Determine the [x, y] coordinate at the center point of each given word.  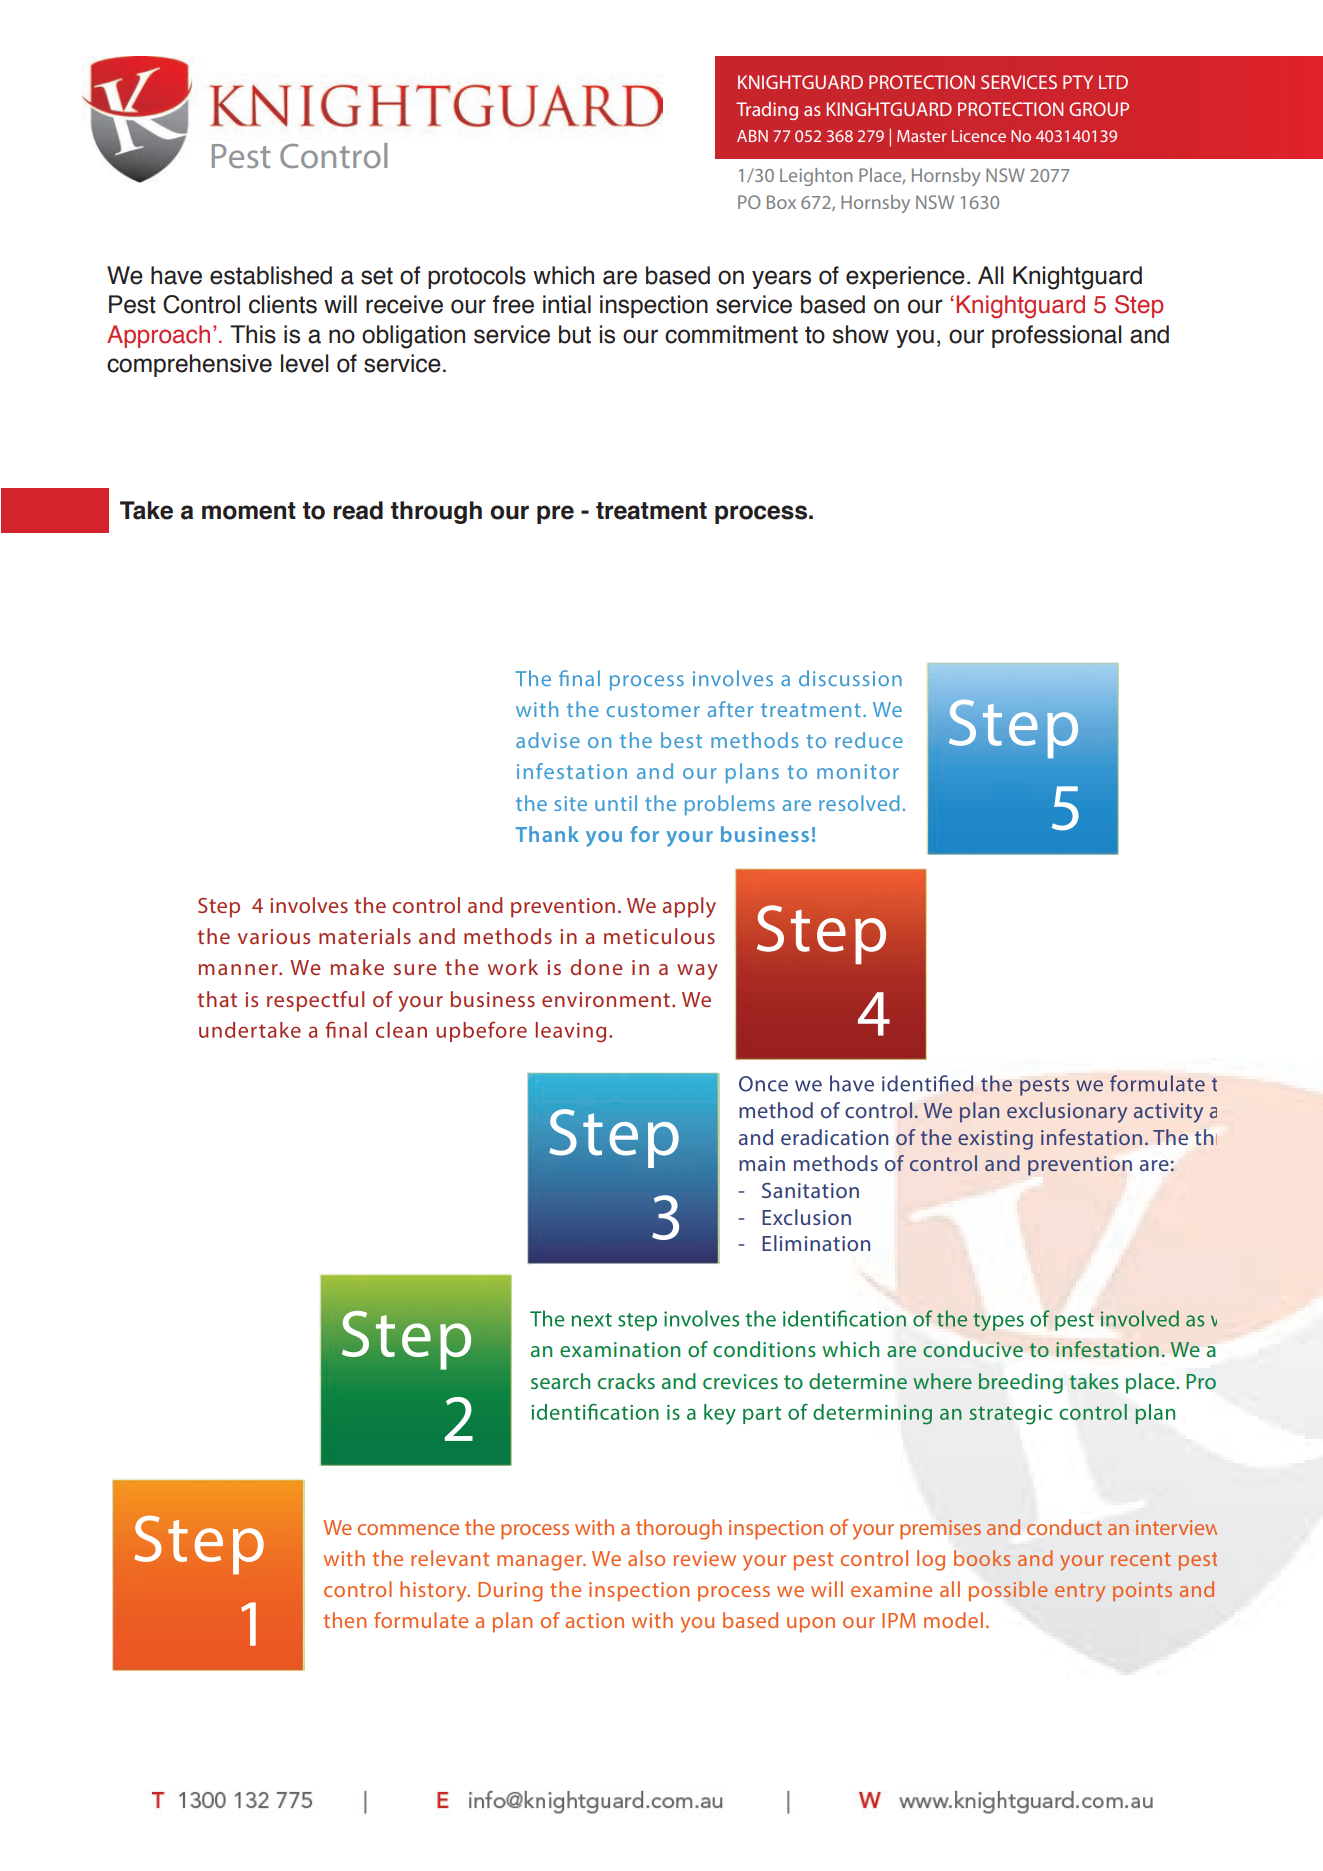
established [271, 275]
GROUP [1099, 109]
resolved [859, 803]
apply [689, 907]
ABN [752, 136]
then [345, 1620]
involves [309, 905]
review [705, 1558]
